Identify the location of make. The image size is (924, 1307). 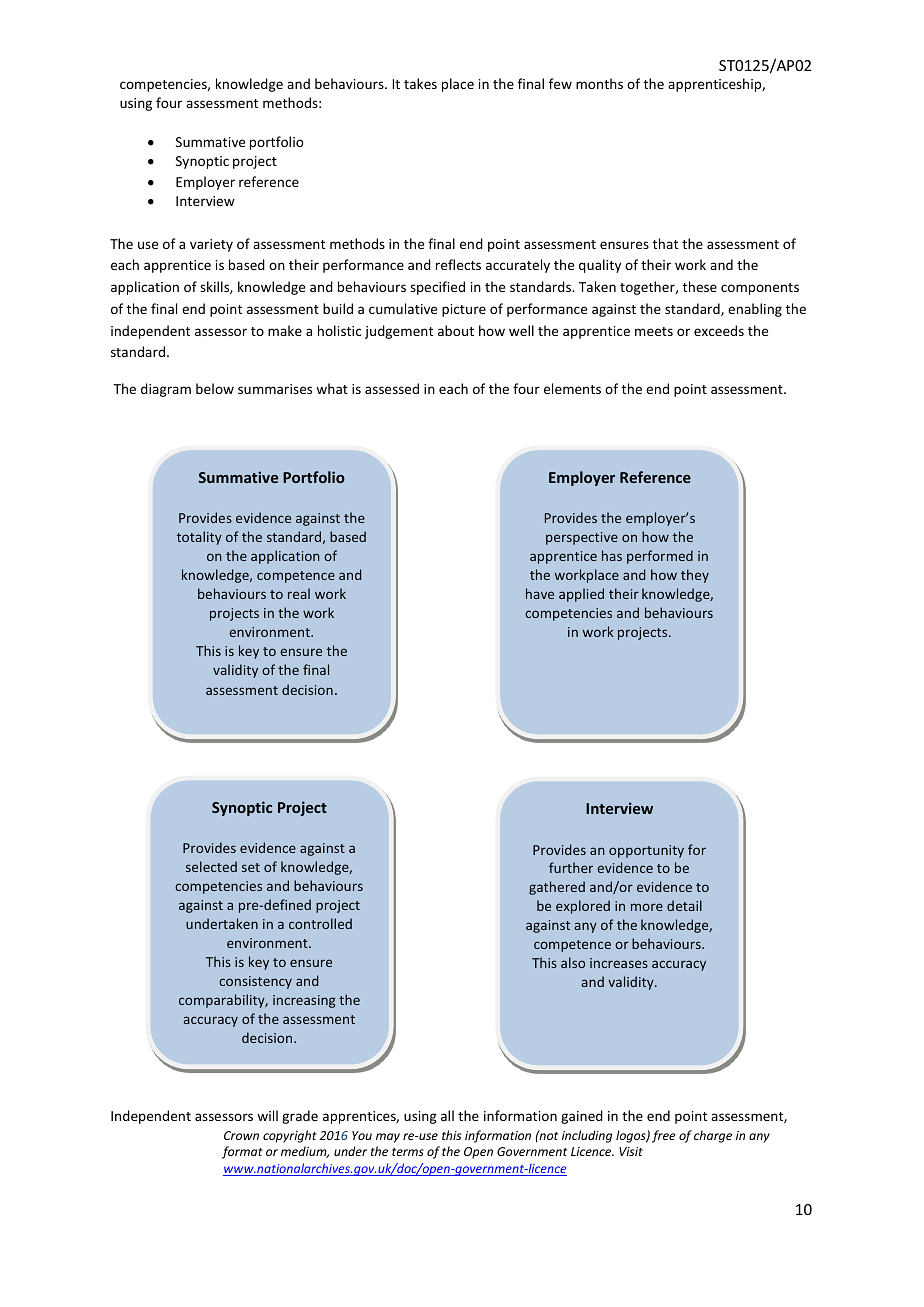
(285, 330).
